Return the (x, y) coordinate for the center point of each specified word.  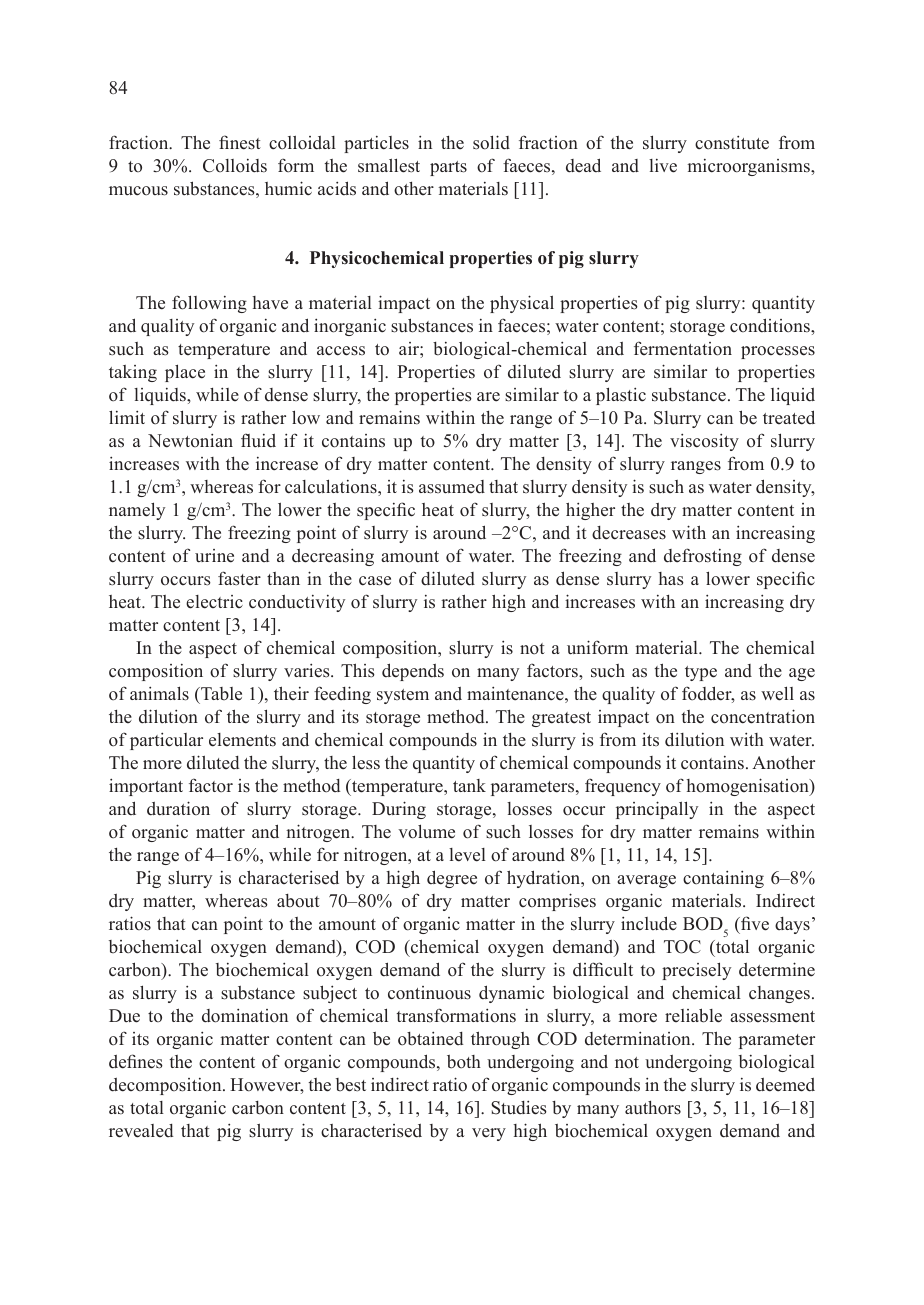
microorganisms (749, 167)
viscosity (704, 442)
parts (448, 168)
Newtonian (190, 440)
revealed (141, 1131)
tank (469, 785)
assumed (452, 487)
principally (657, 810)
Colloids (235, 166)
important (146, 787)
